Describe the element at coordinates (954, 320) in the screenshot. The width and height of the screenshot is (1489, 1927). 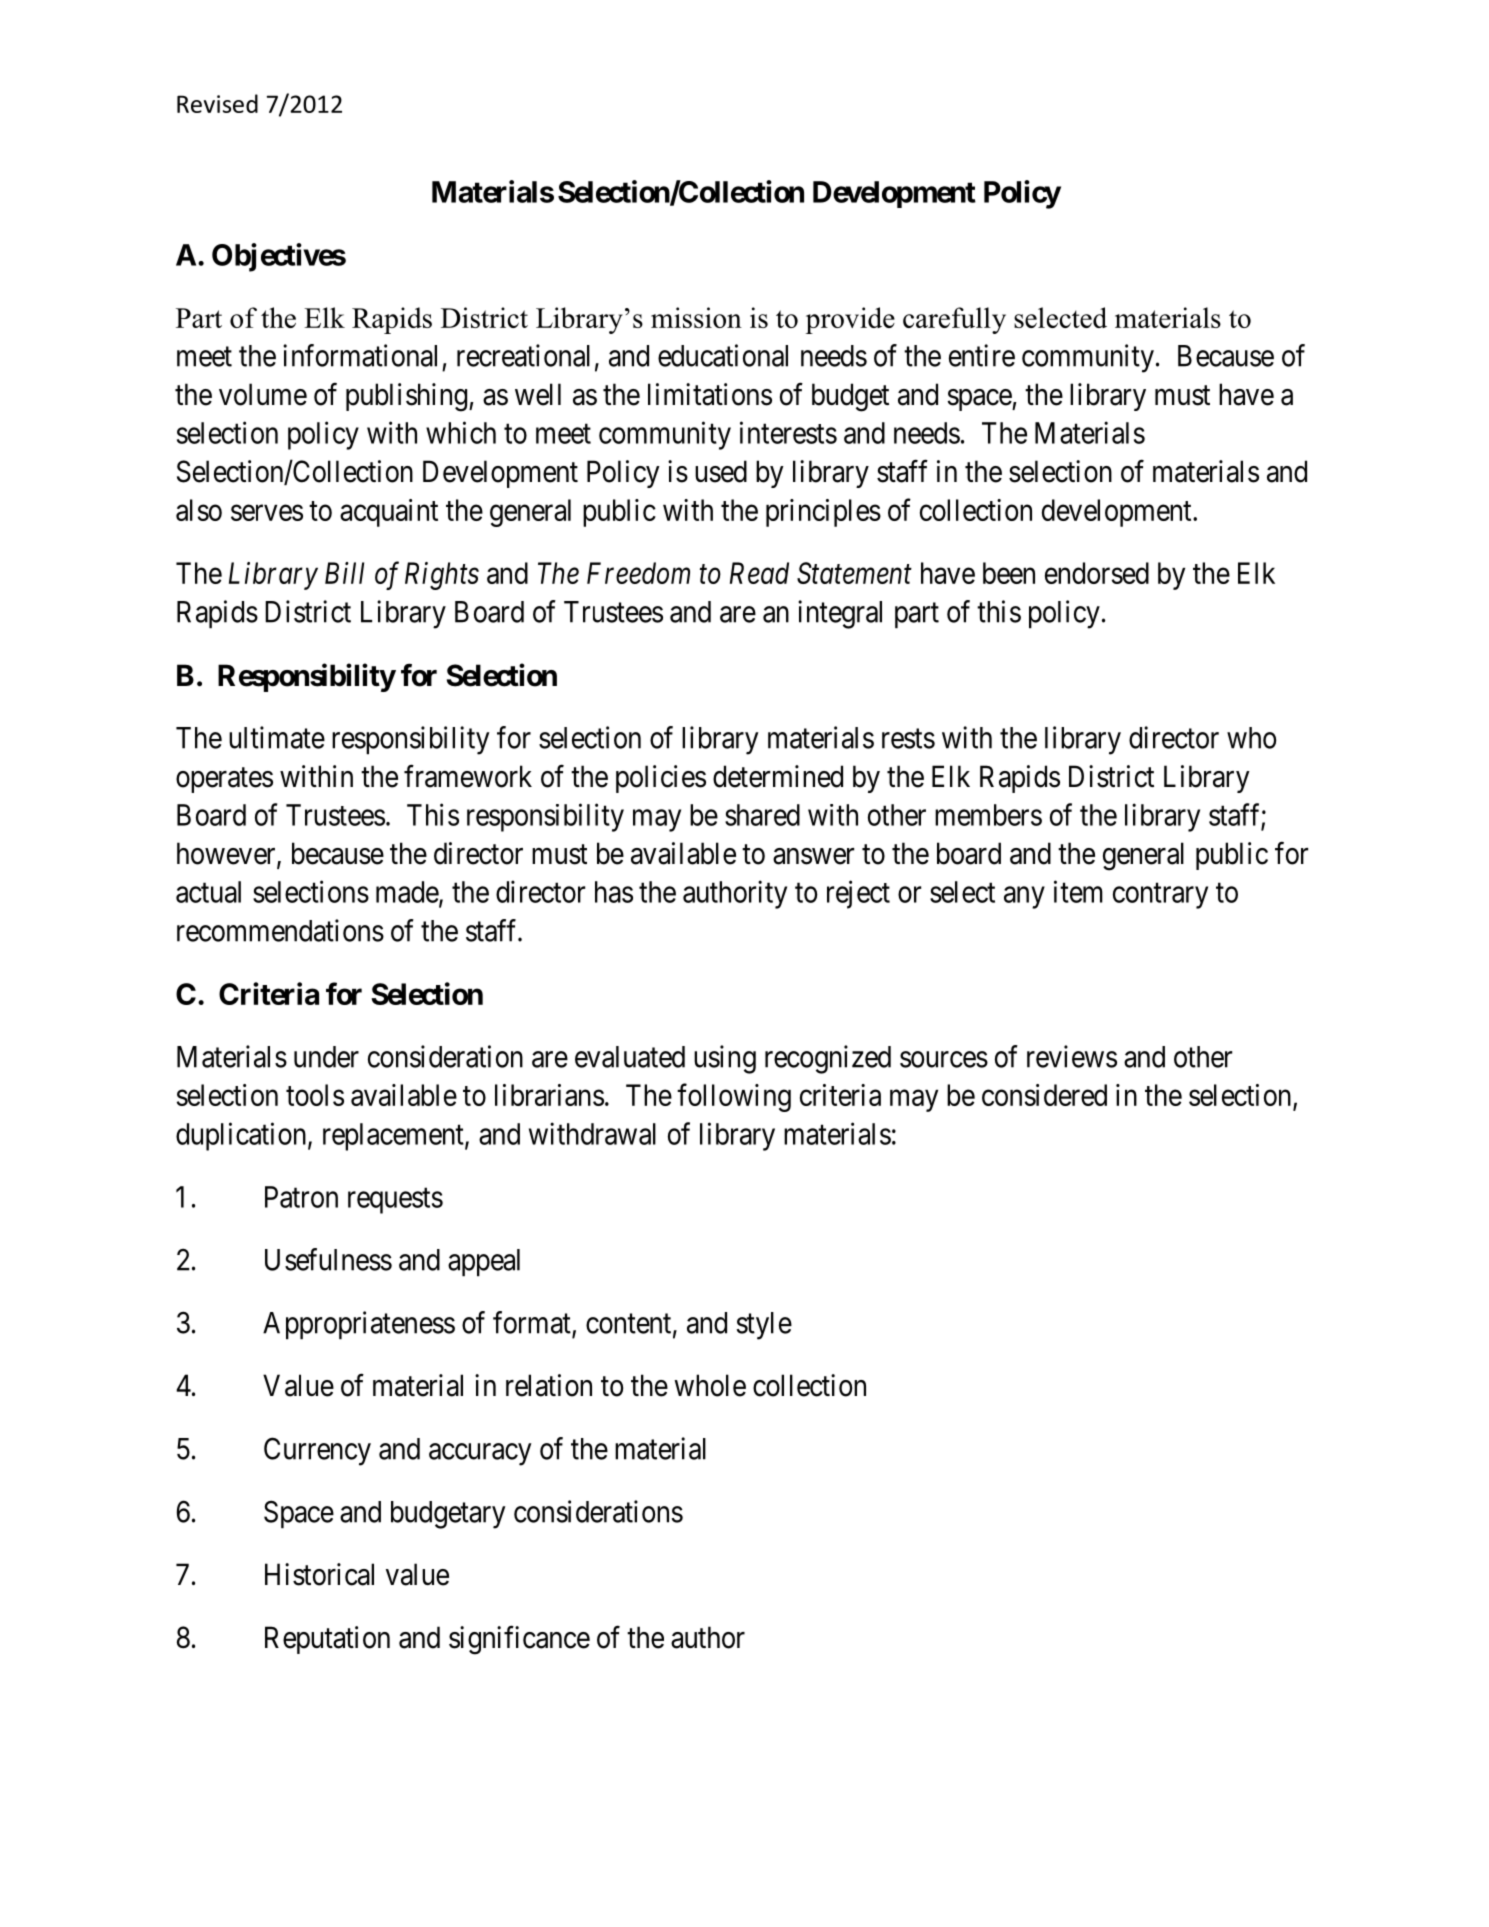
I see `carefully` at that location.
